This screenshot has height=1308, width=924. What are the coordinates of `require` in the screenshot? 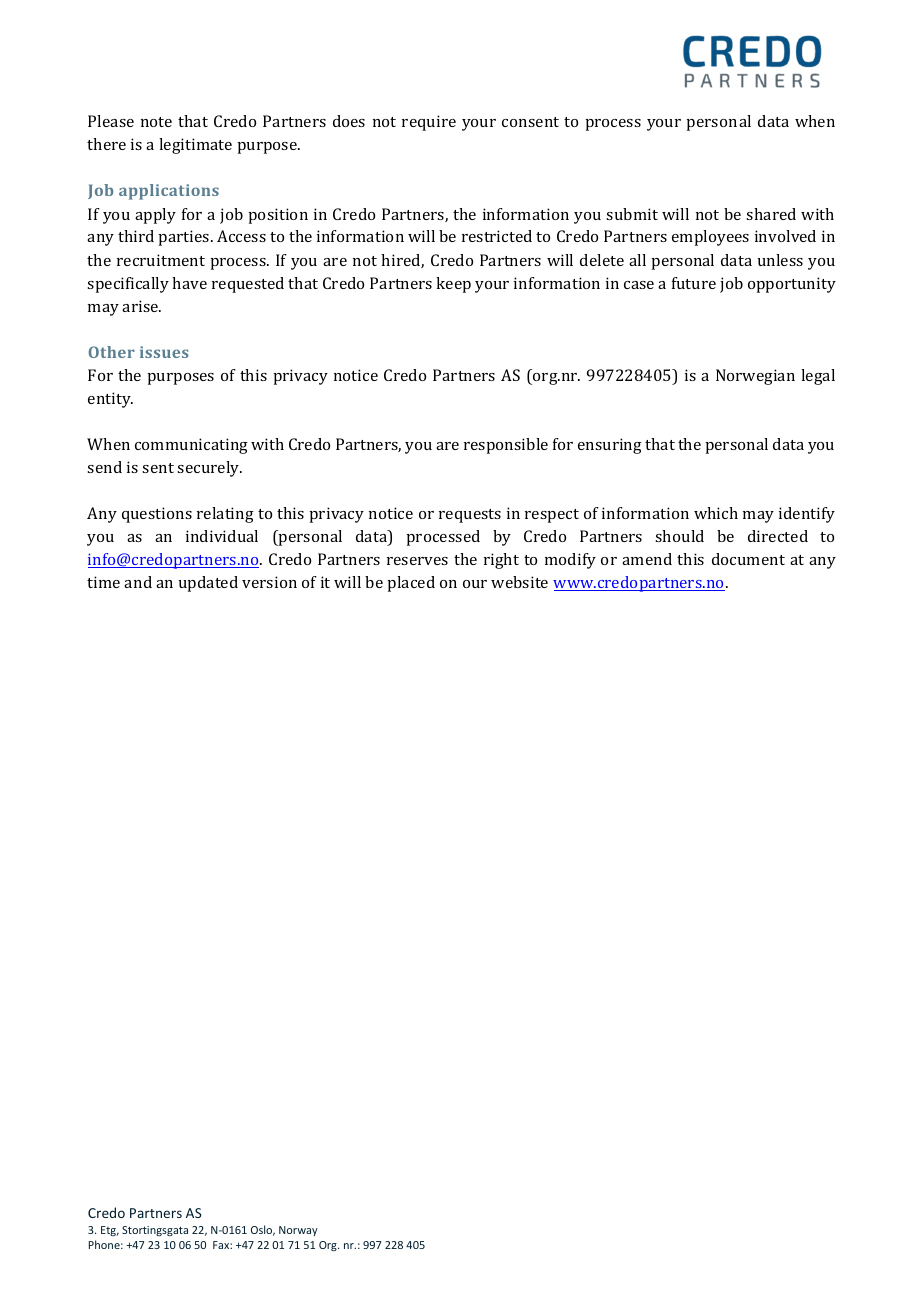 It's located at (429, 123).
